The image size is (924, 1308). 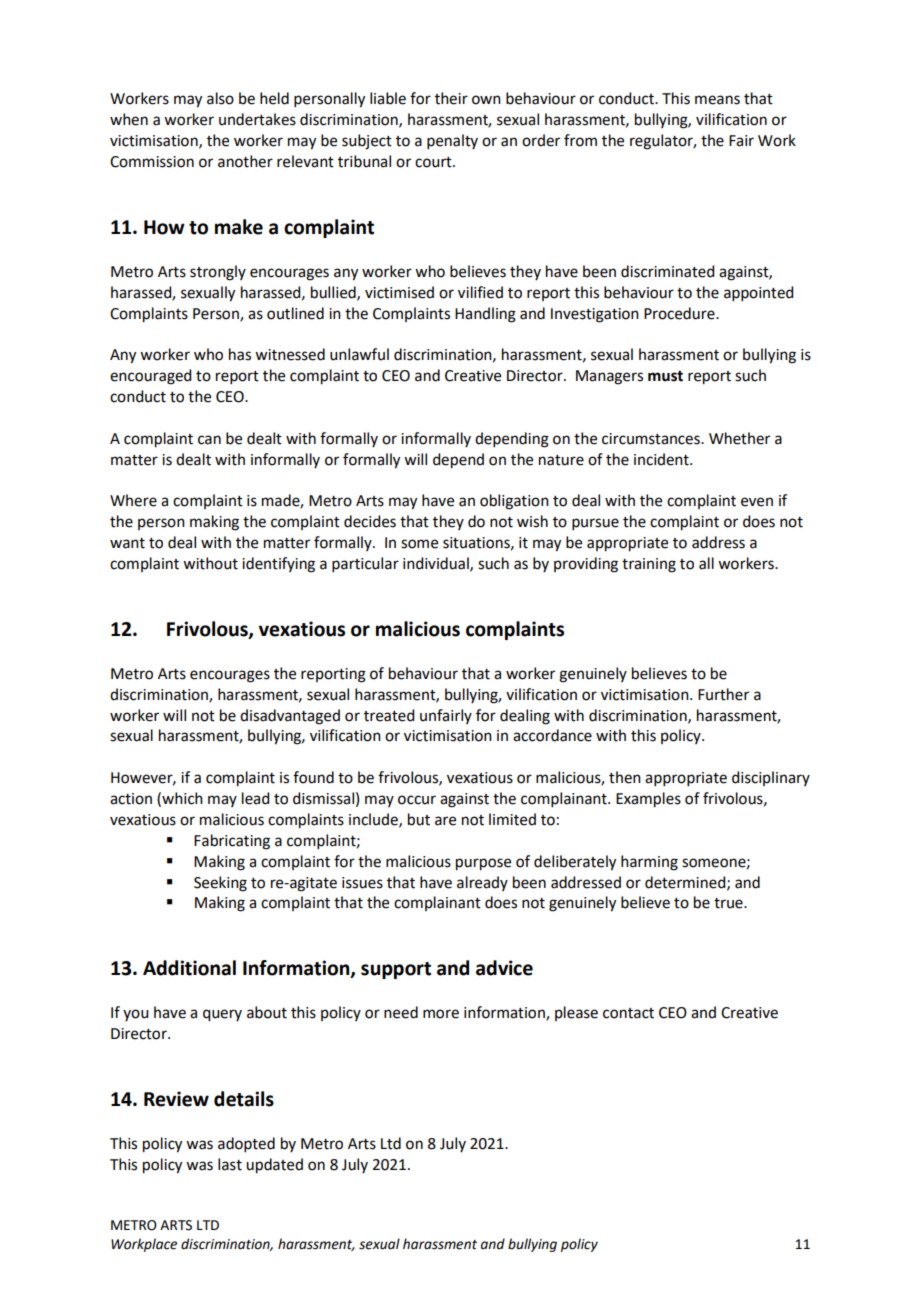 What do you see at coordinates (648, 800) in the document?
I see `Examples` at bounding box center [648, 800].
